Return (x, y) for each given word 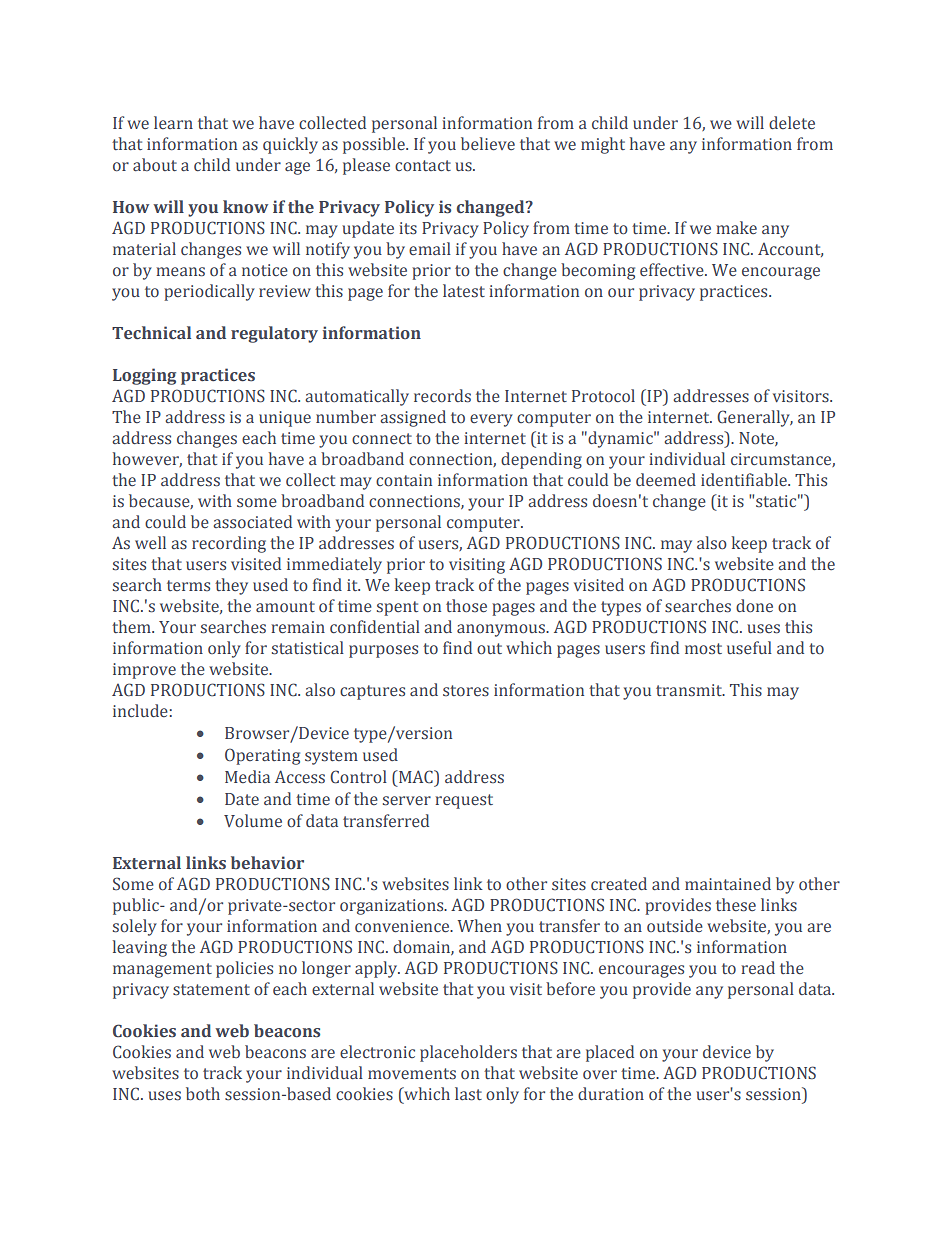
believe (488, 144)
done (754, 606)
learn (173, 122)
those (466, 606)
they (231, 586)
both (203, 1093)
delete (792, 123)
